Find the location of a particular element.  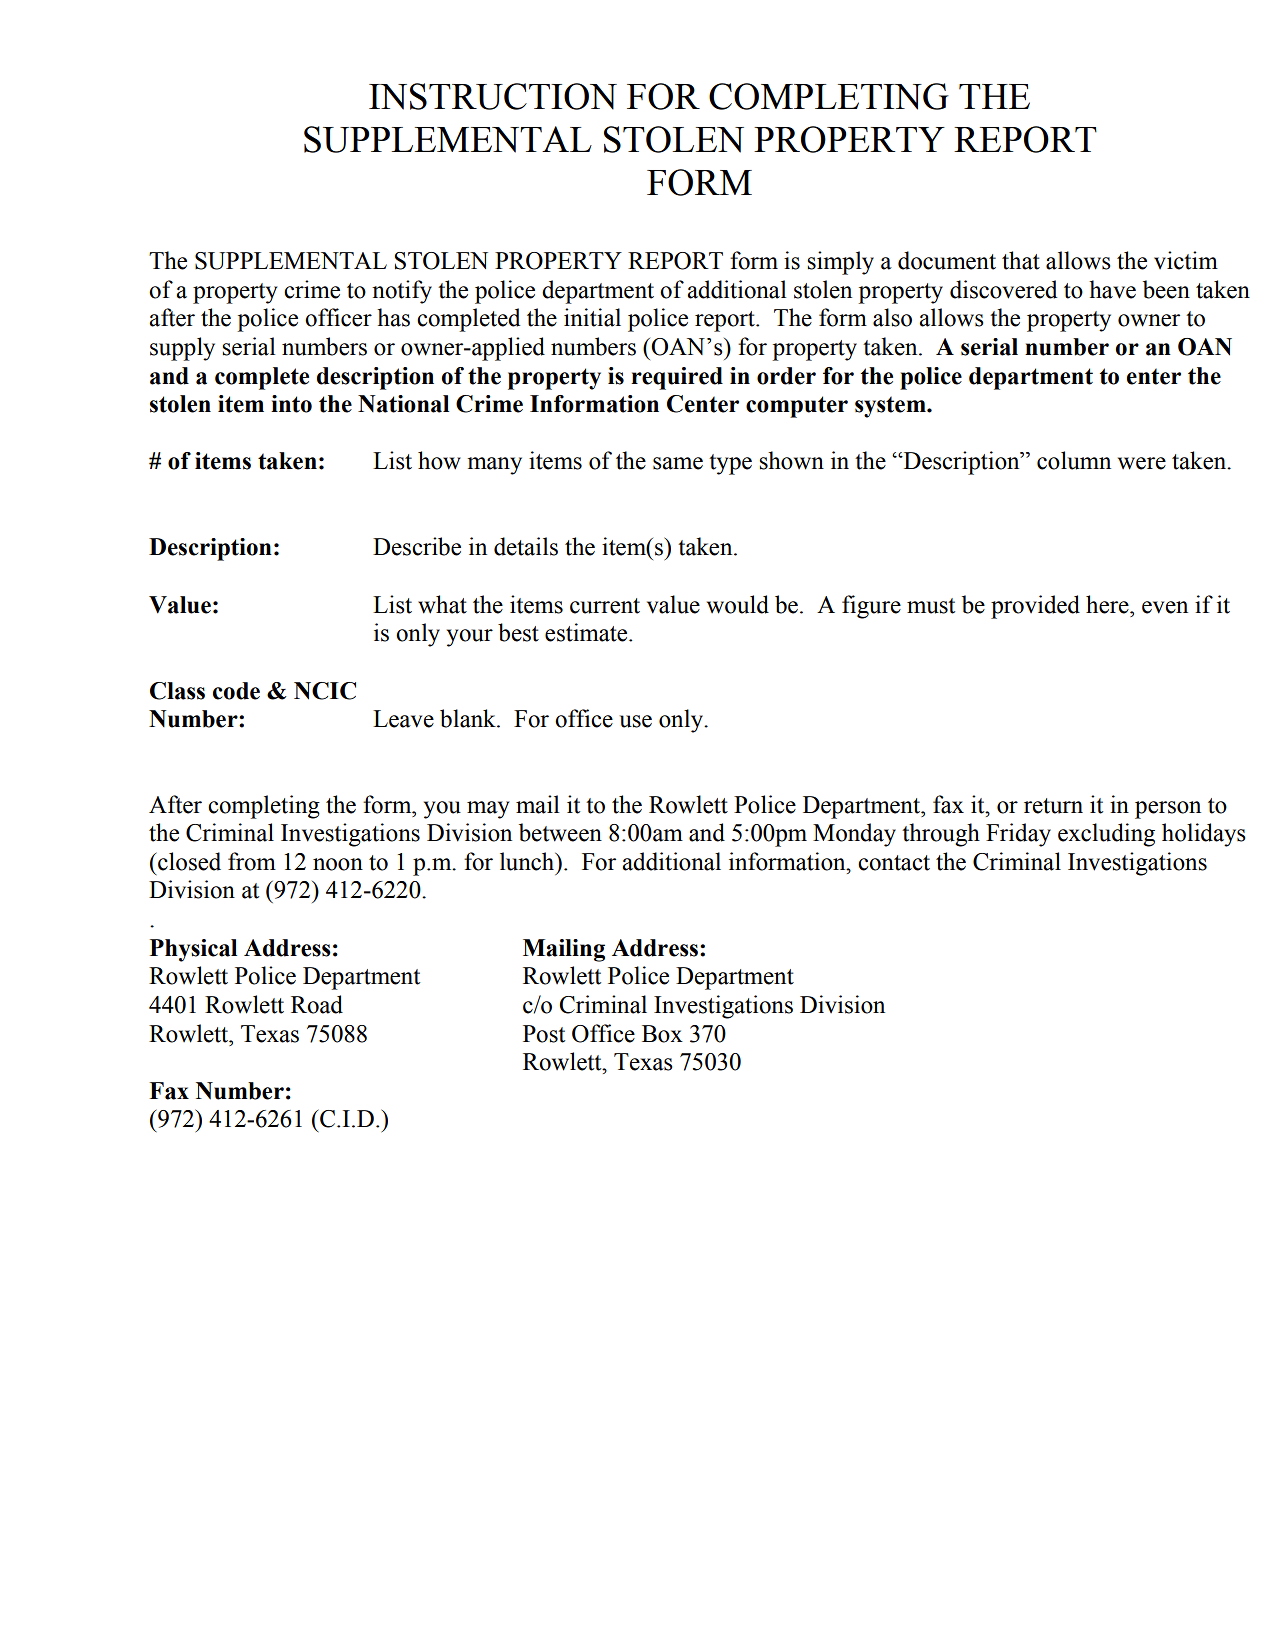

Box is located at coordinates (662, 1034).
